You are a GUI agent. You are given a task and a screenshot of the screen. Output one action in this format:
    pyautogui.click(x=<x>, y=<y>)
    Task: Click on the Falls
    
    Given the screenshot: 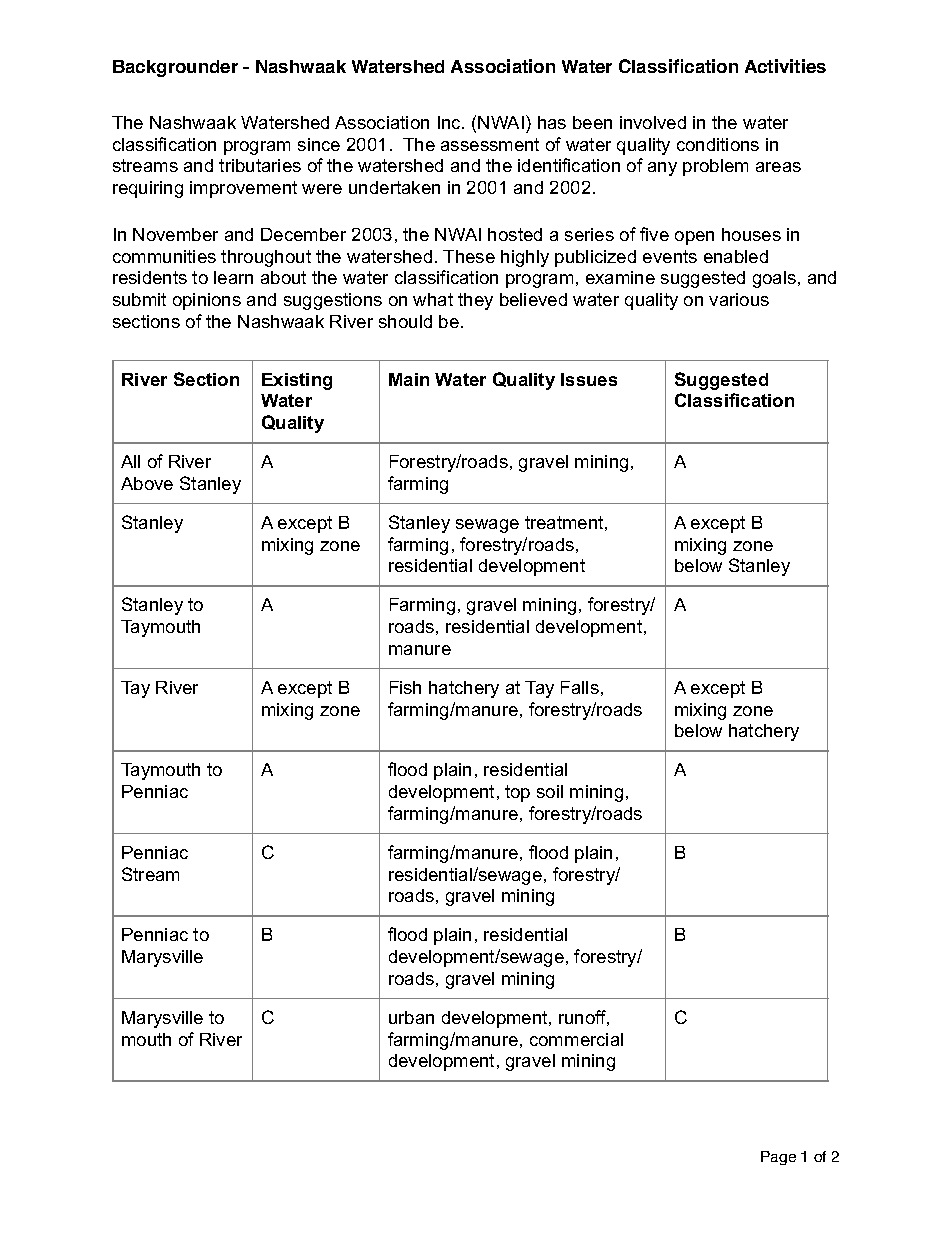 What is the action you would take?
    pyautogui.click(x=580, y=687)
